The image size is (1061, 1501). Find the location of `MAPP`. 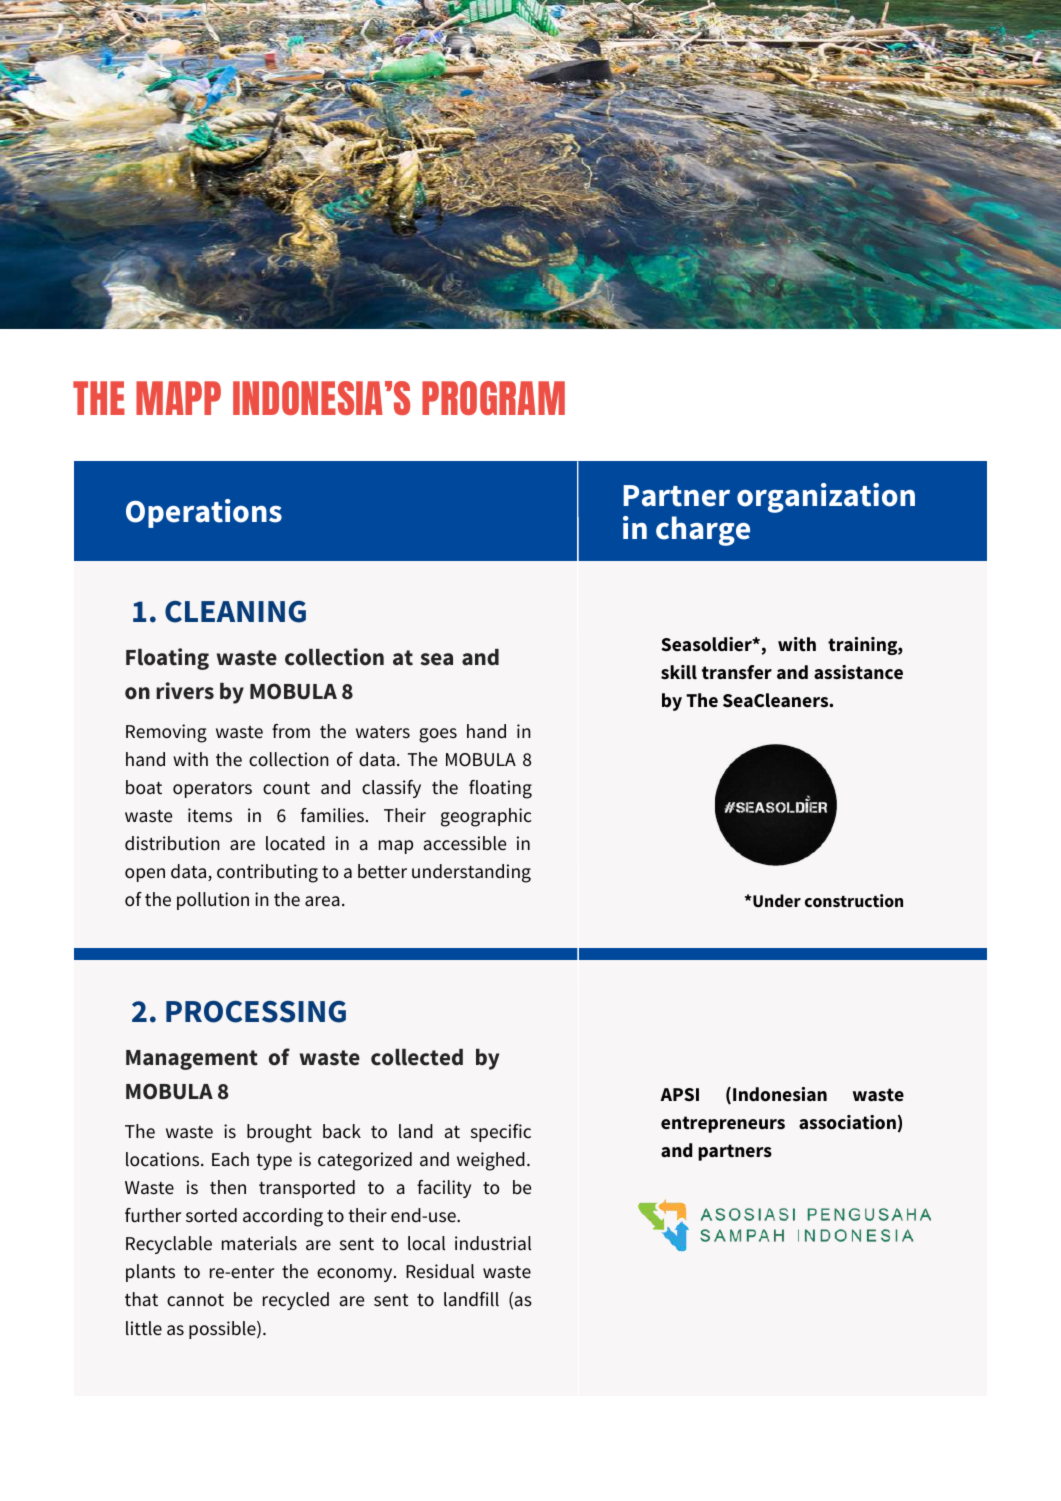

MAPP is located at coordinates (178, 398).
